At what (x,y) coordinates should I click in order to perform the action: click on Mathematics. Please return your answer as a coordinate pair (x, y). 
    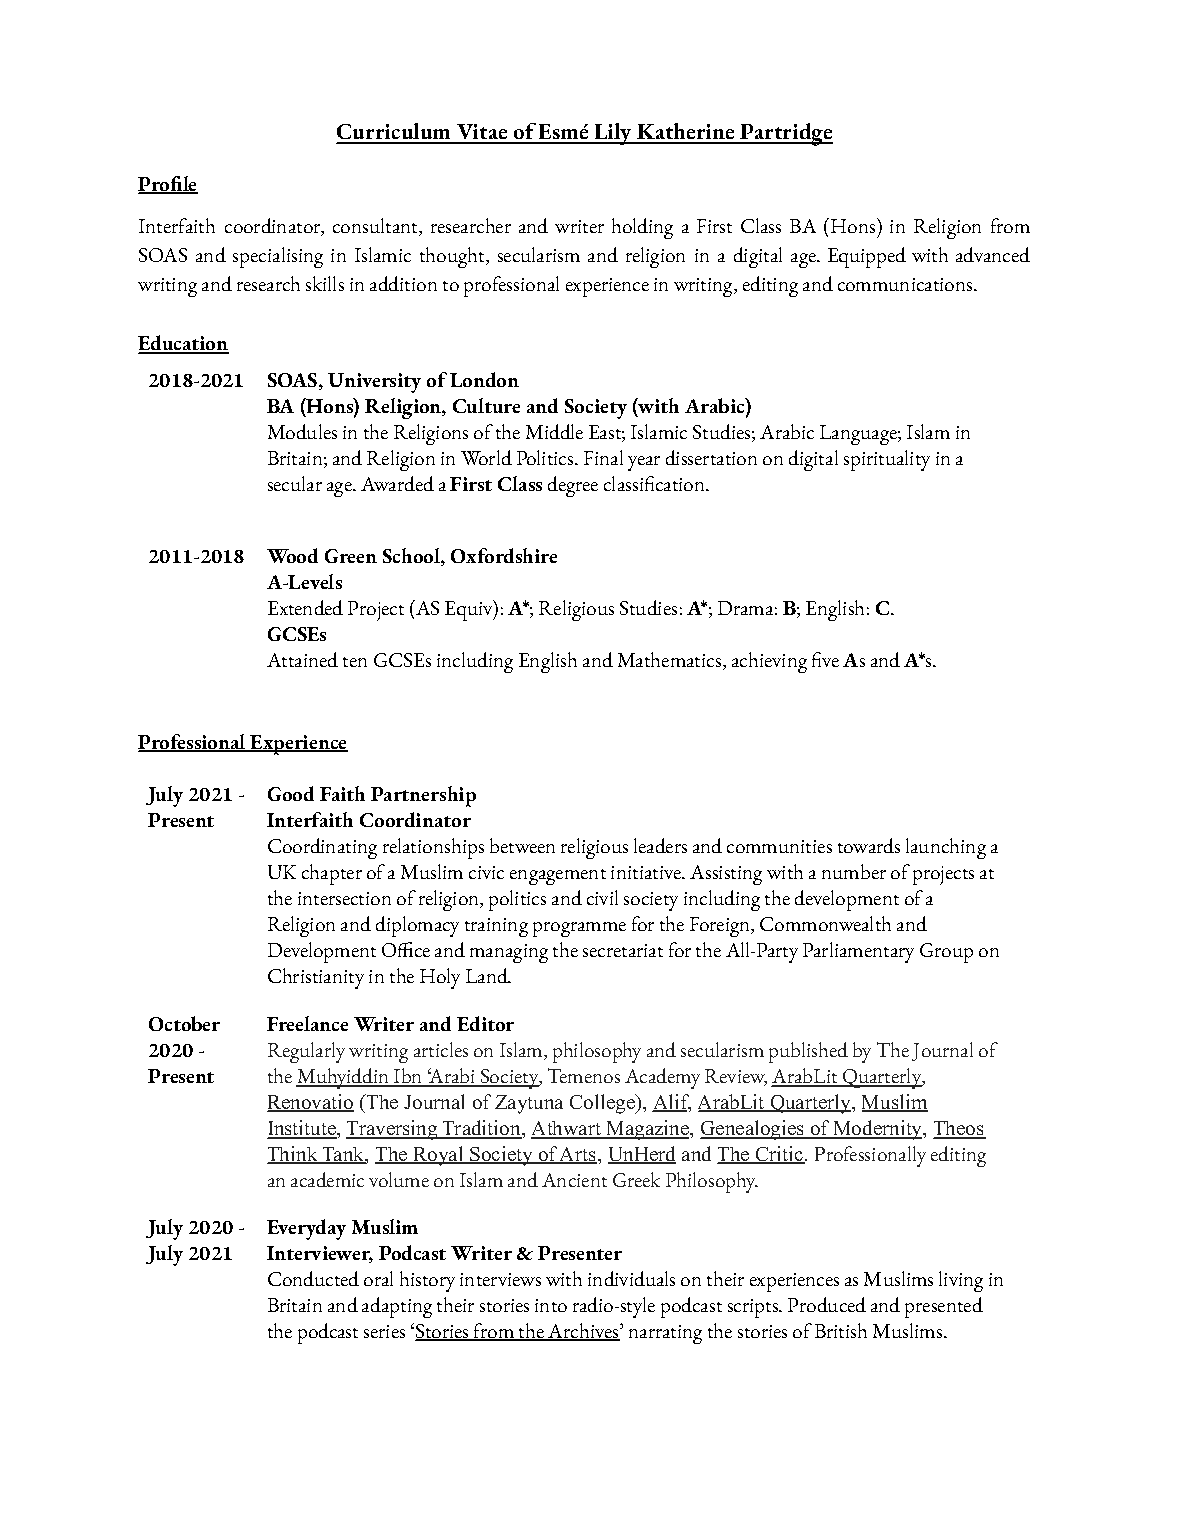
    Looking at the image, I should click on (671, 661).
